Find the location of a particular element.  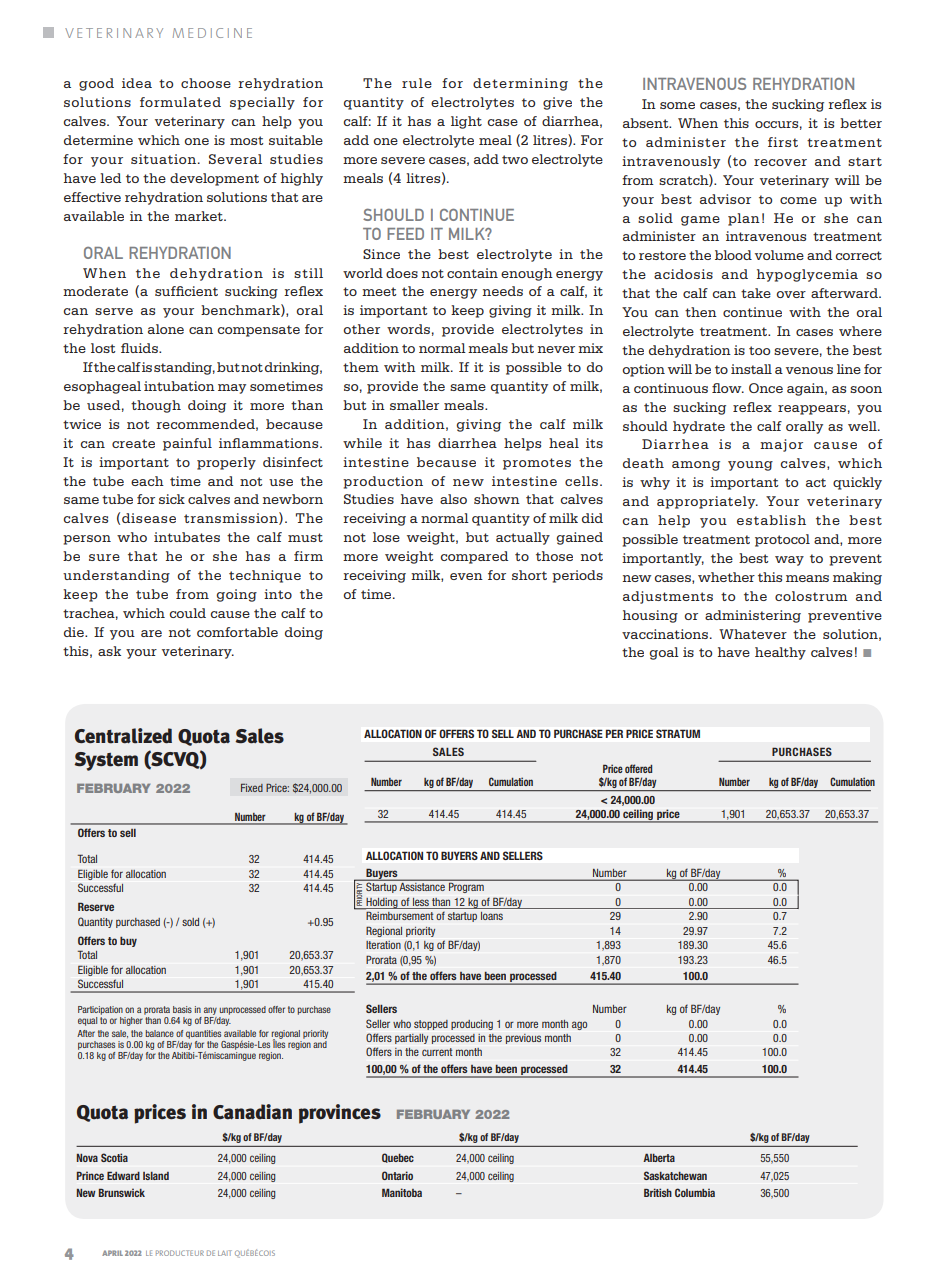

light is located at coordinates (466, 122).
